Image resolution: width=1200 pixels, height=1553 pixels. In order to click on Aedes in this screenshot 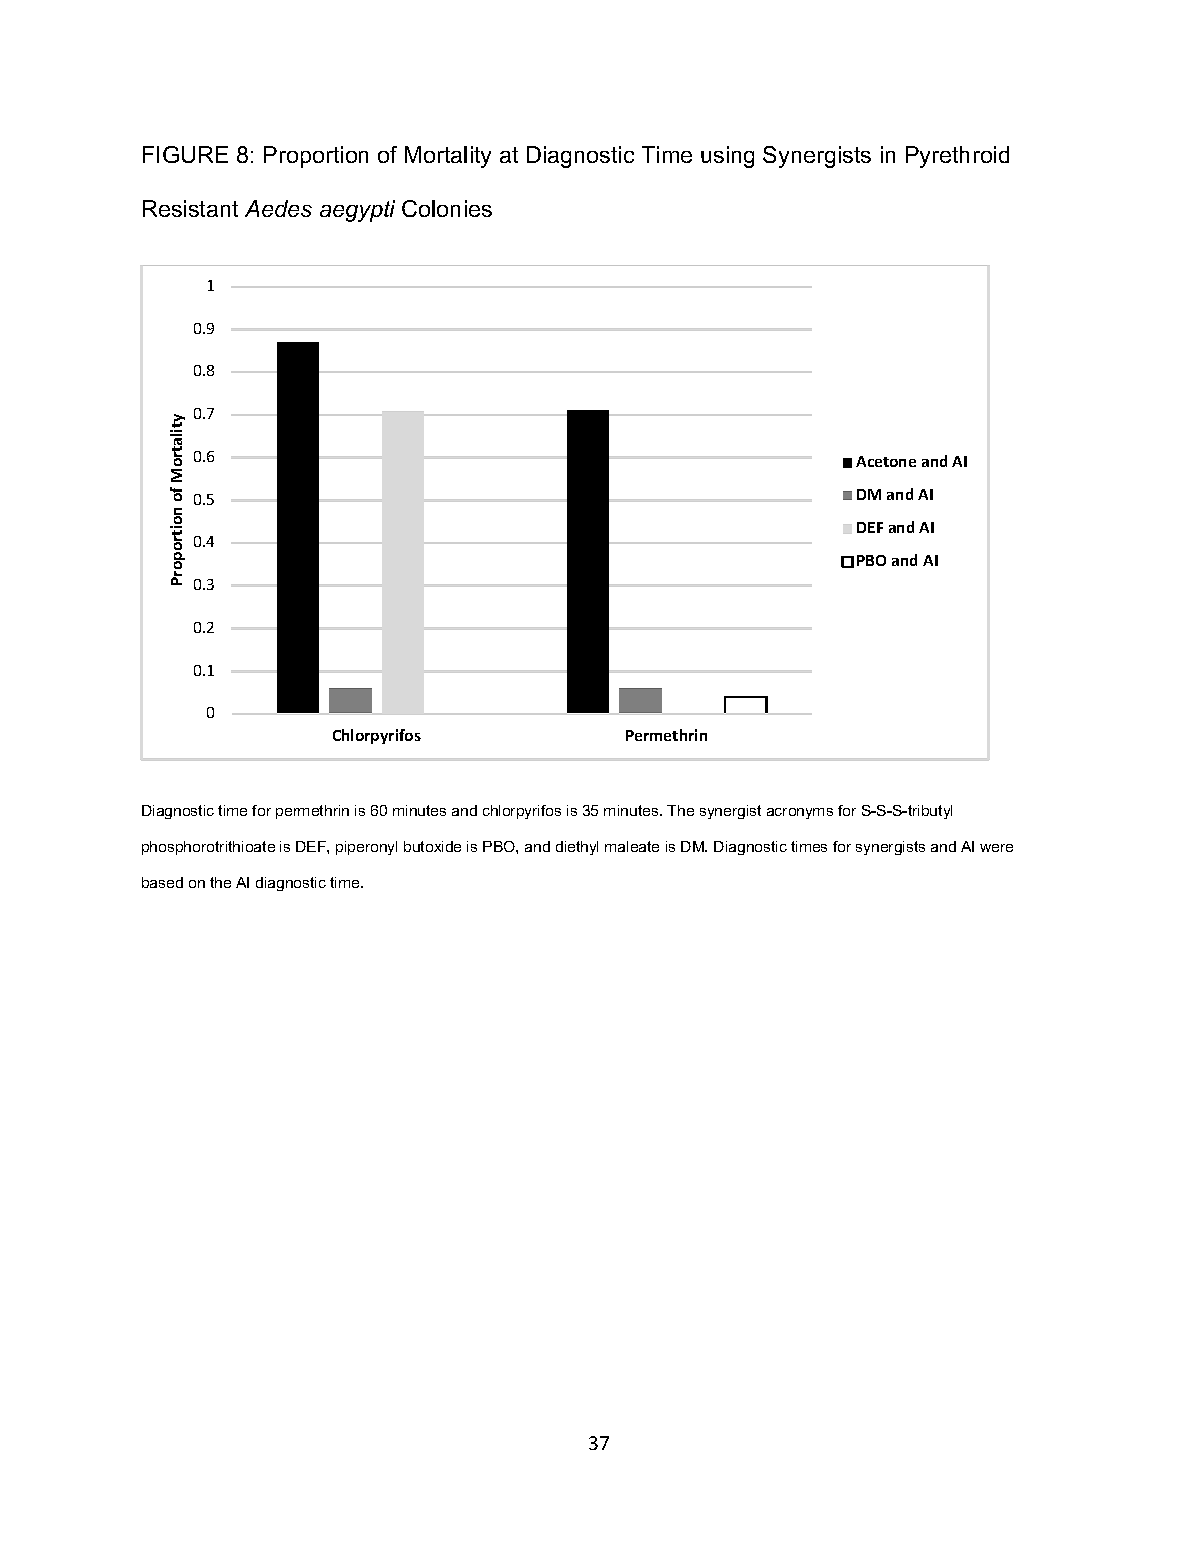, I will do `click(278, 208)`.
